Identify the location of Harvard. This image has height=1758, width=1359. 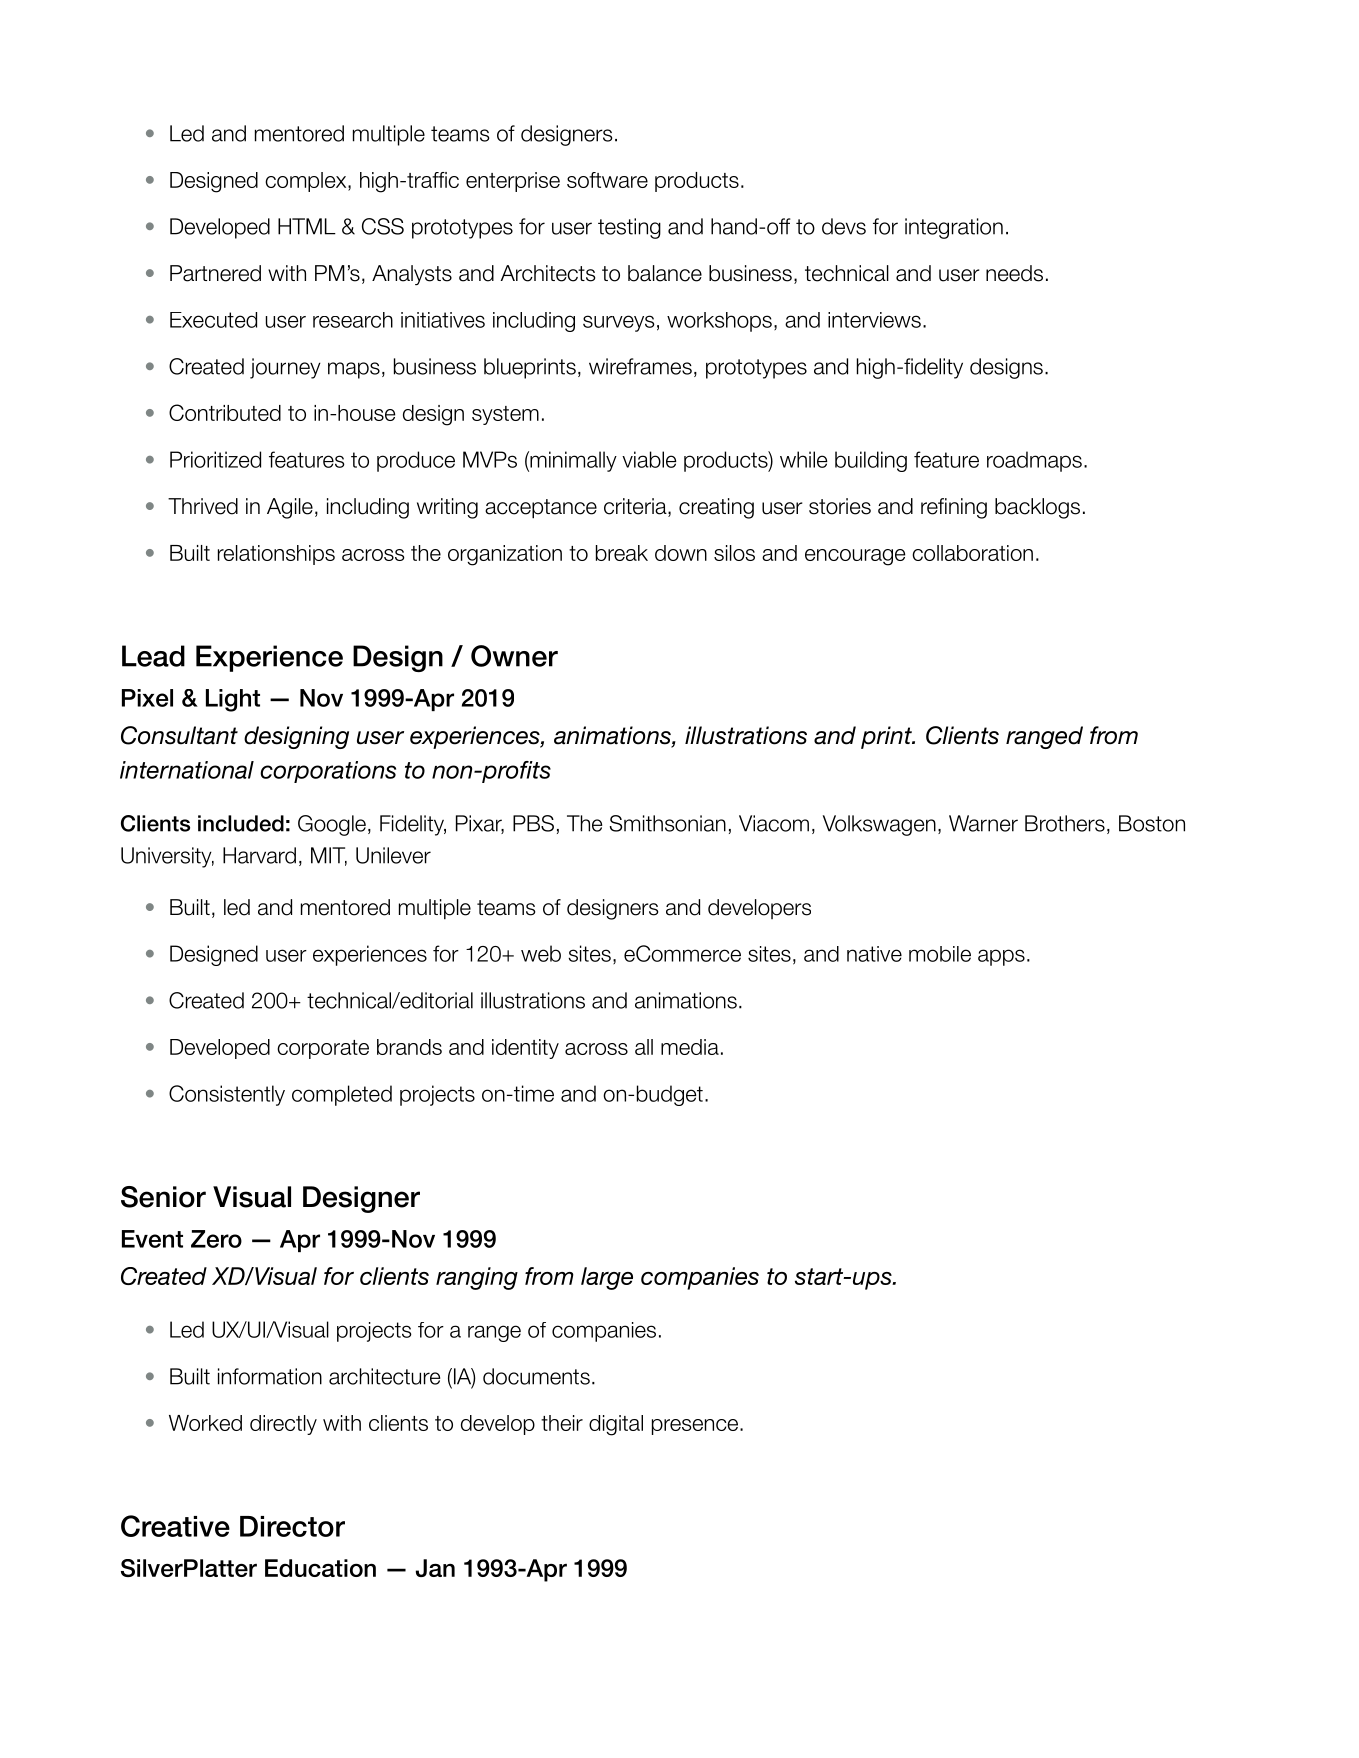
(259, 855).
